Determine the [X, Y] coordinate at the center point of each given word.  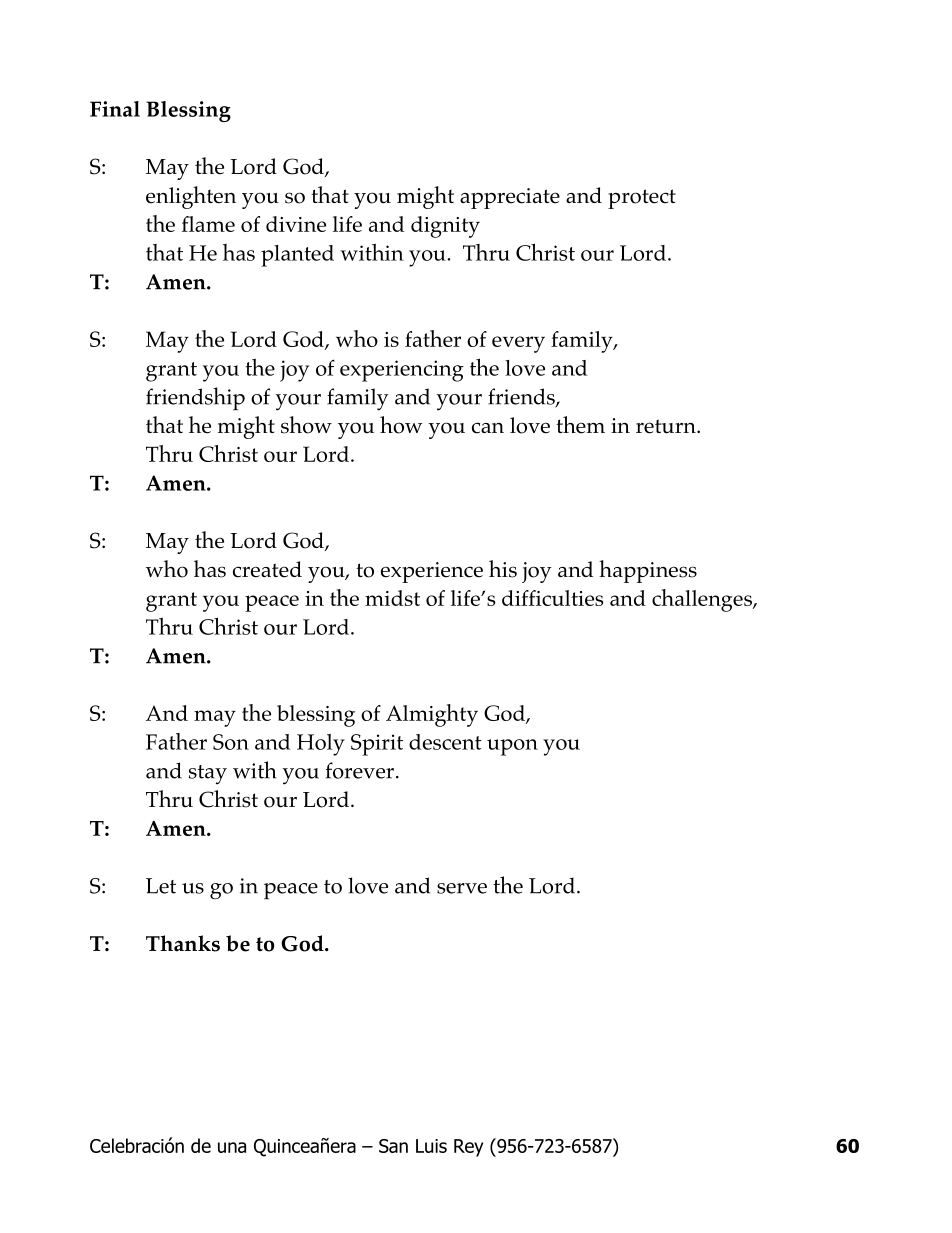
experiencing [402, 371]
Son [231, 742]
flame [208, 224]
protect [642, 199]
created [267, 569]
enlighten [191, 197]
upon [512, 747]
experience [432, 572]
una [232, 1147]
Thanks [183, 943]
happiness [648, 571]
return [667, 426]
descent [445, 742]
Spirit [377, 745]
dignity [445, 227]
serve [462, 888]
